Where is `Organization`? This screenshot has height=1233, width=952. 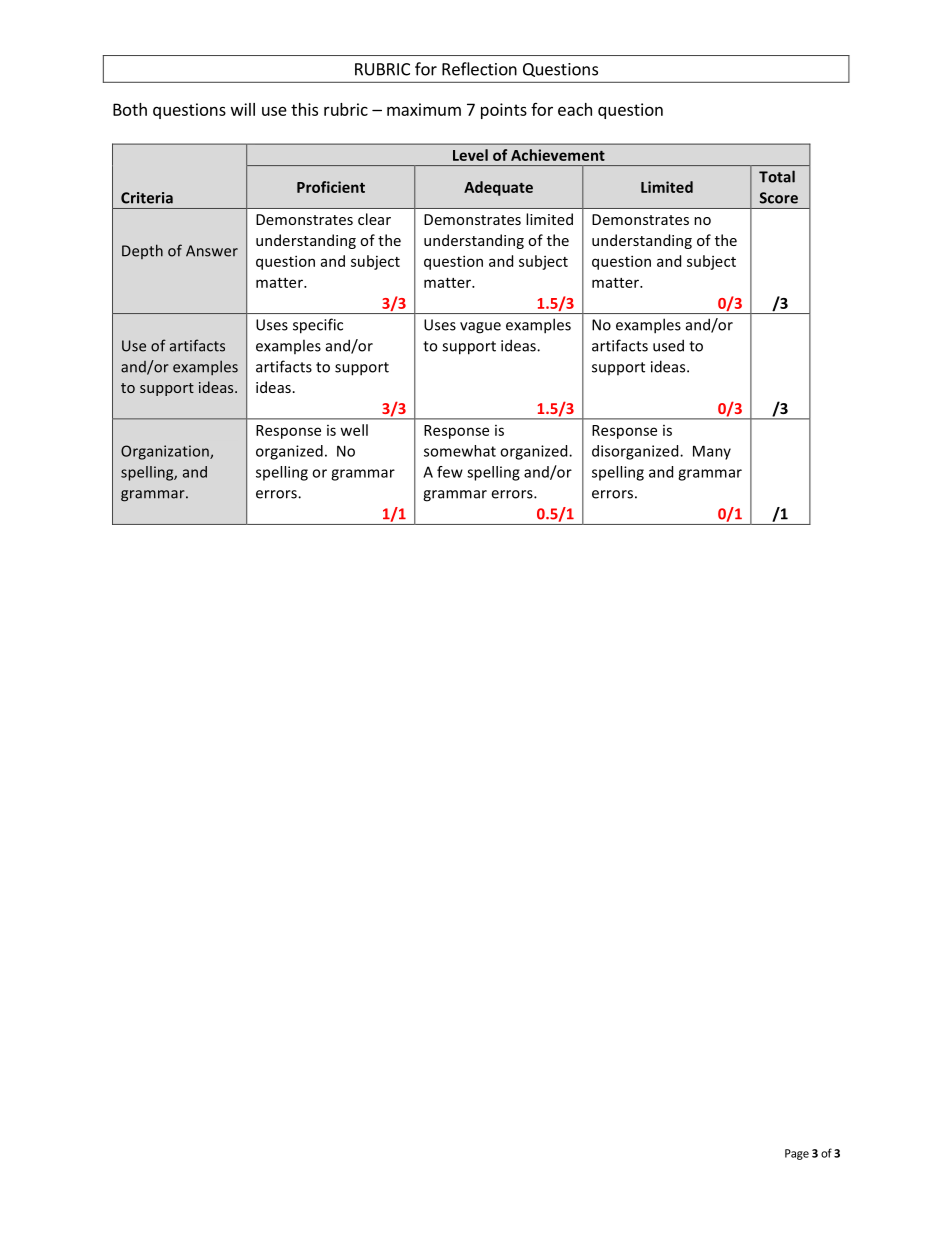 Organization is located at coordinates (166, 452).
